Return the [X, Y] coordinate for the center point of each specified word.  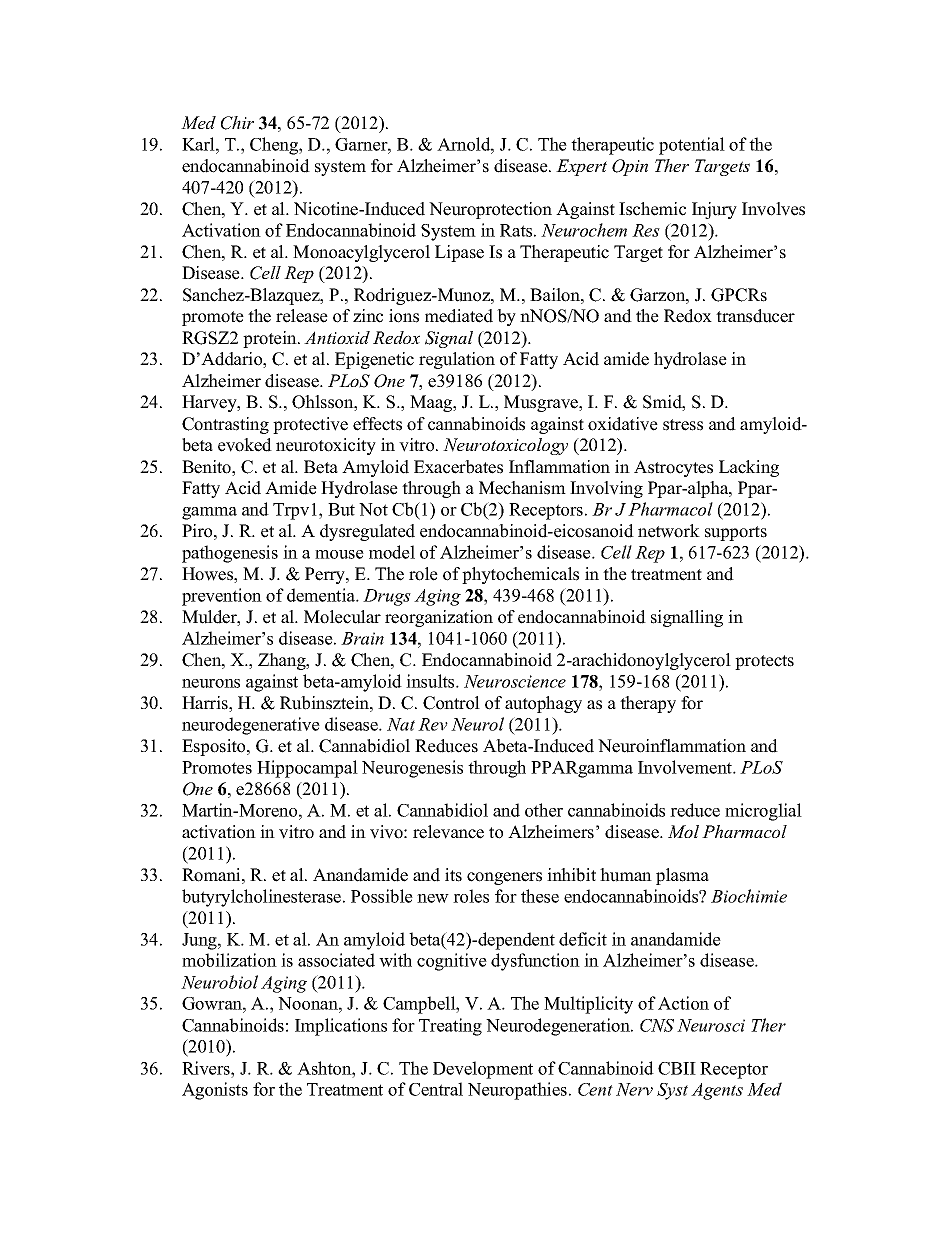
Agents [717, 1091]
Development [483, 1070]
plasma [682, 876]
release [302, 316]
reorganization [439, 618]
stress [683, 425]
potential [692, 146]
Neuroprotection [490, 210]
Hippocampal [307, 769]
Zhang [283, 661]
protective [310, 425]
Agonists [215, 1091]
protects [764, 662]
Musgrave [542, 403]
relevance [448, 832]
